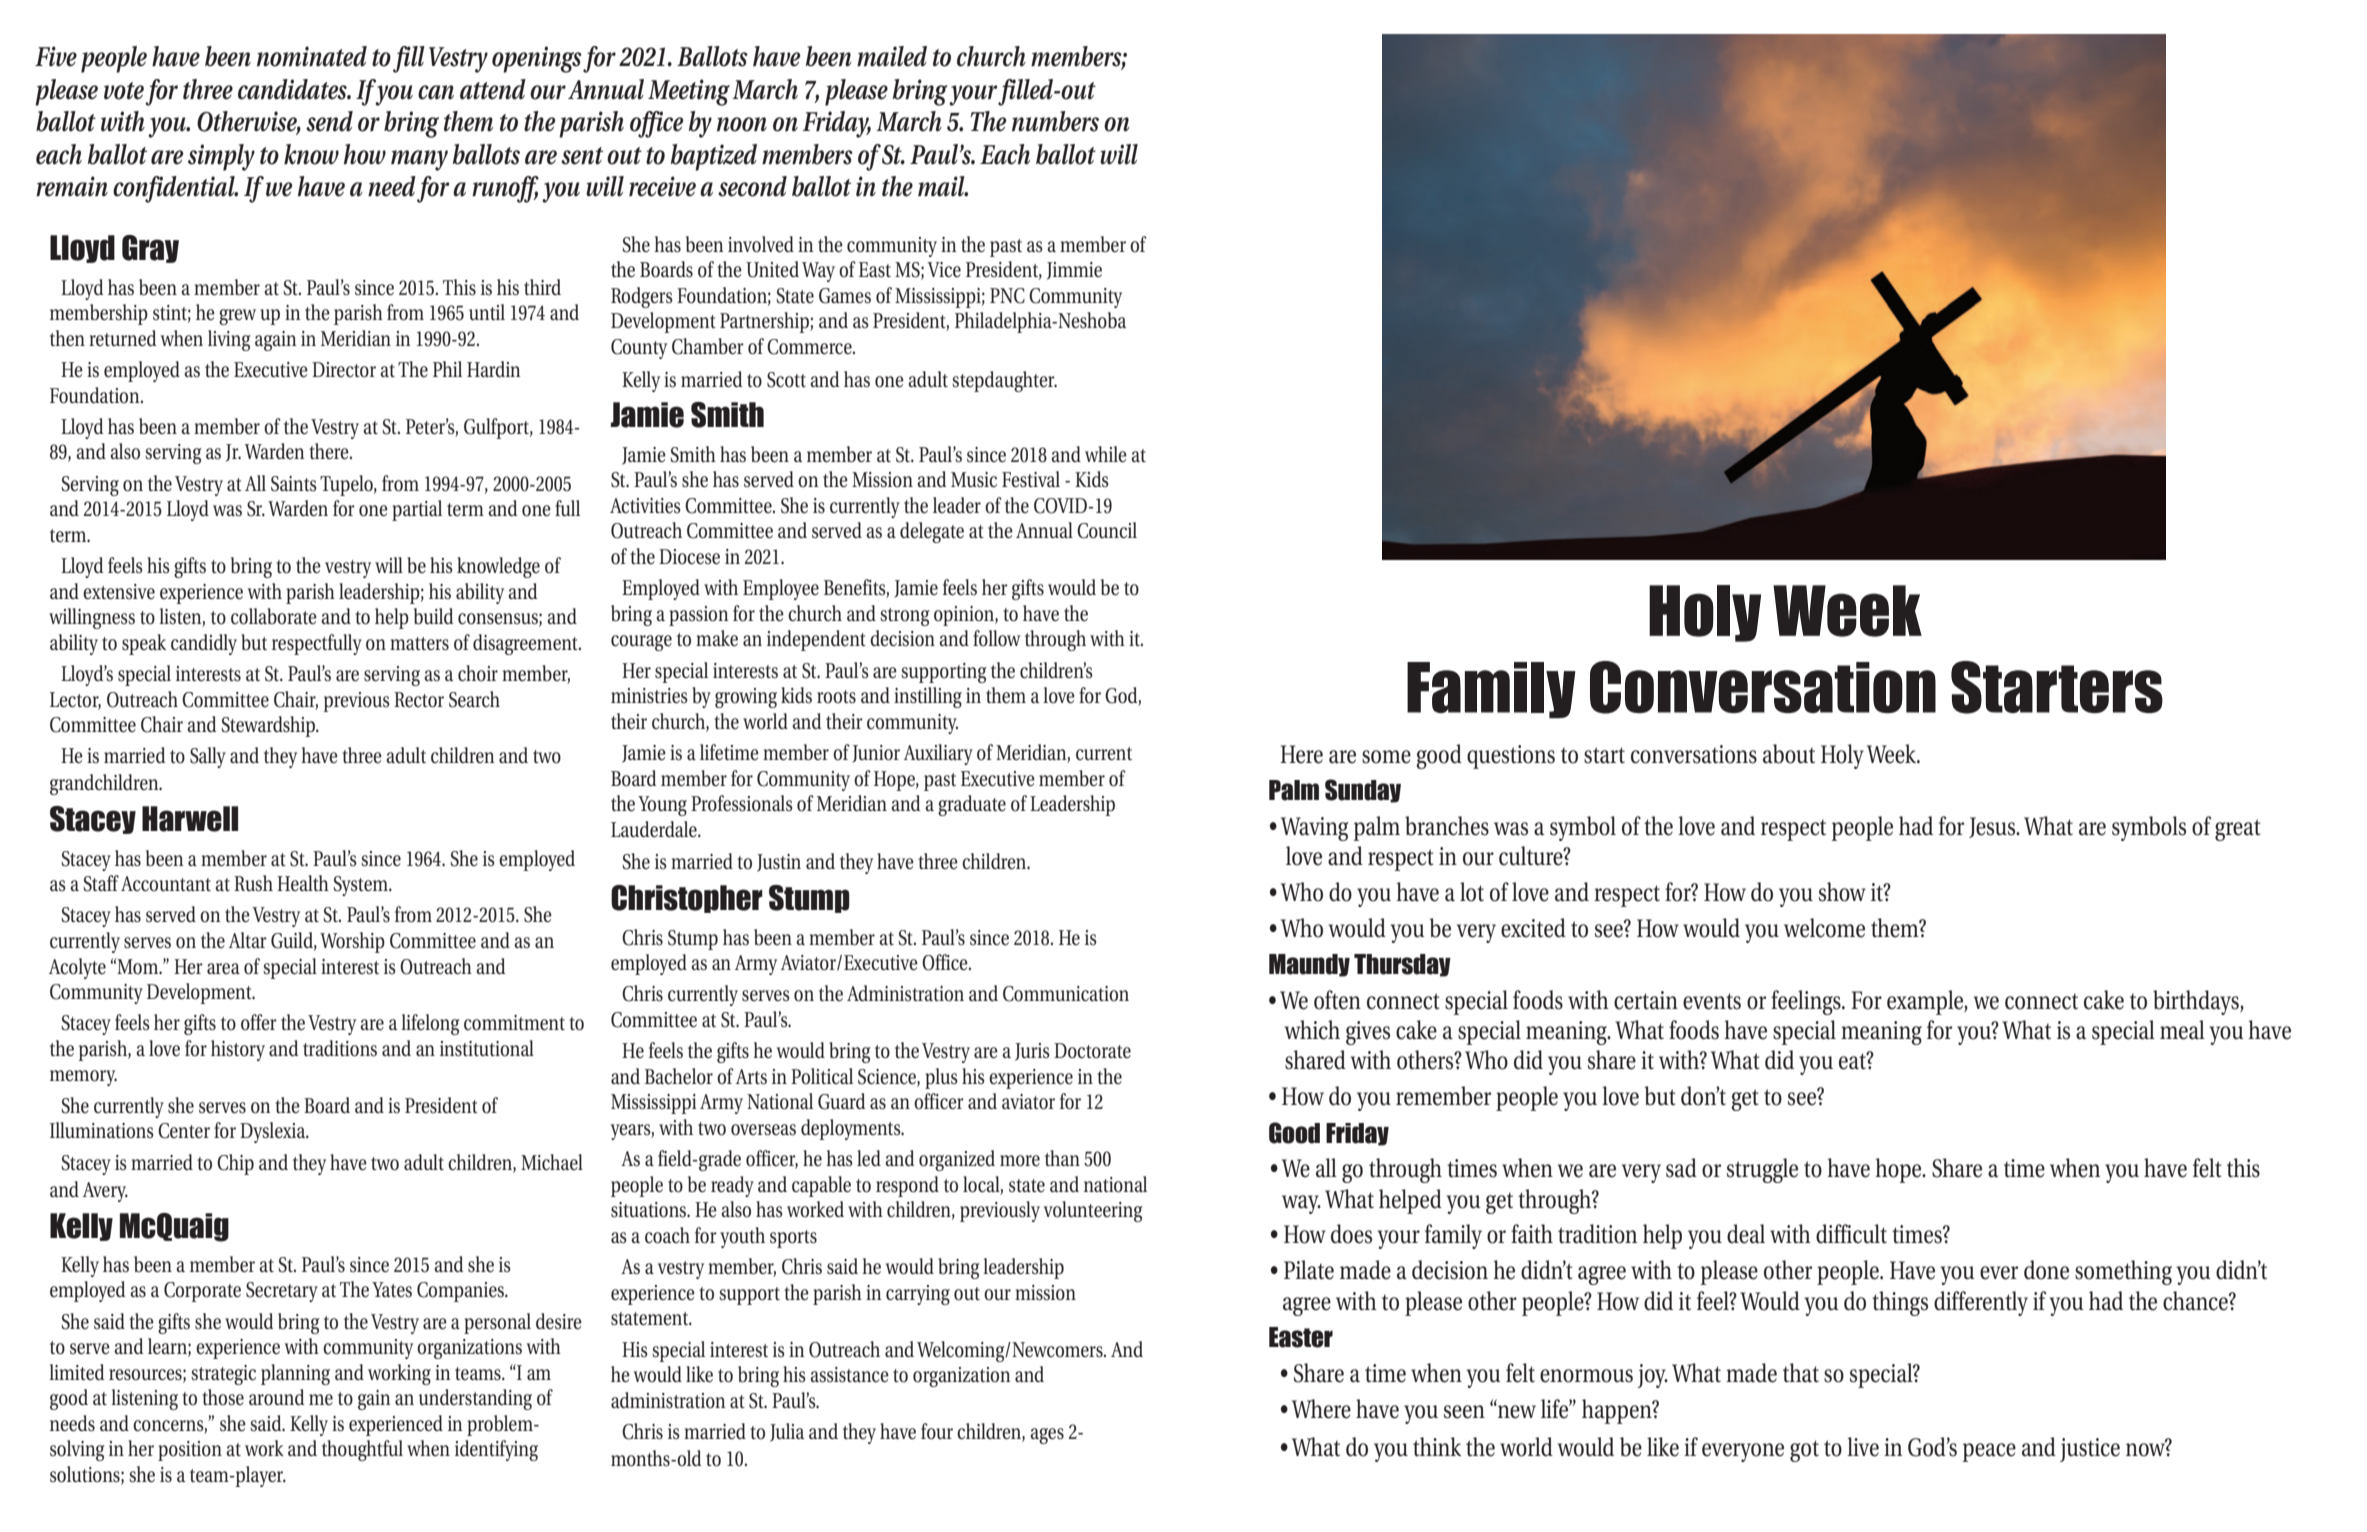 This document has height=1532, width=2367. What do you see at coordinates (1074, 271) in the document?
I see `Jimmie` at bounding box center [1074, 271].
